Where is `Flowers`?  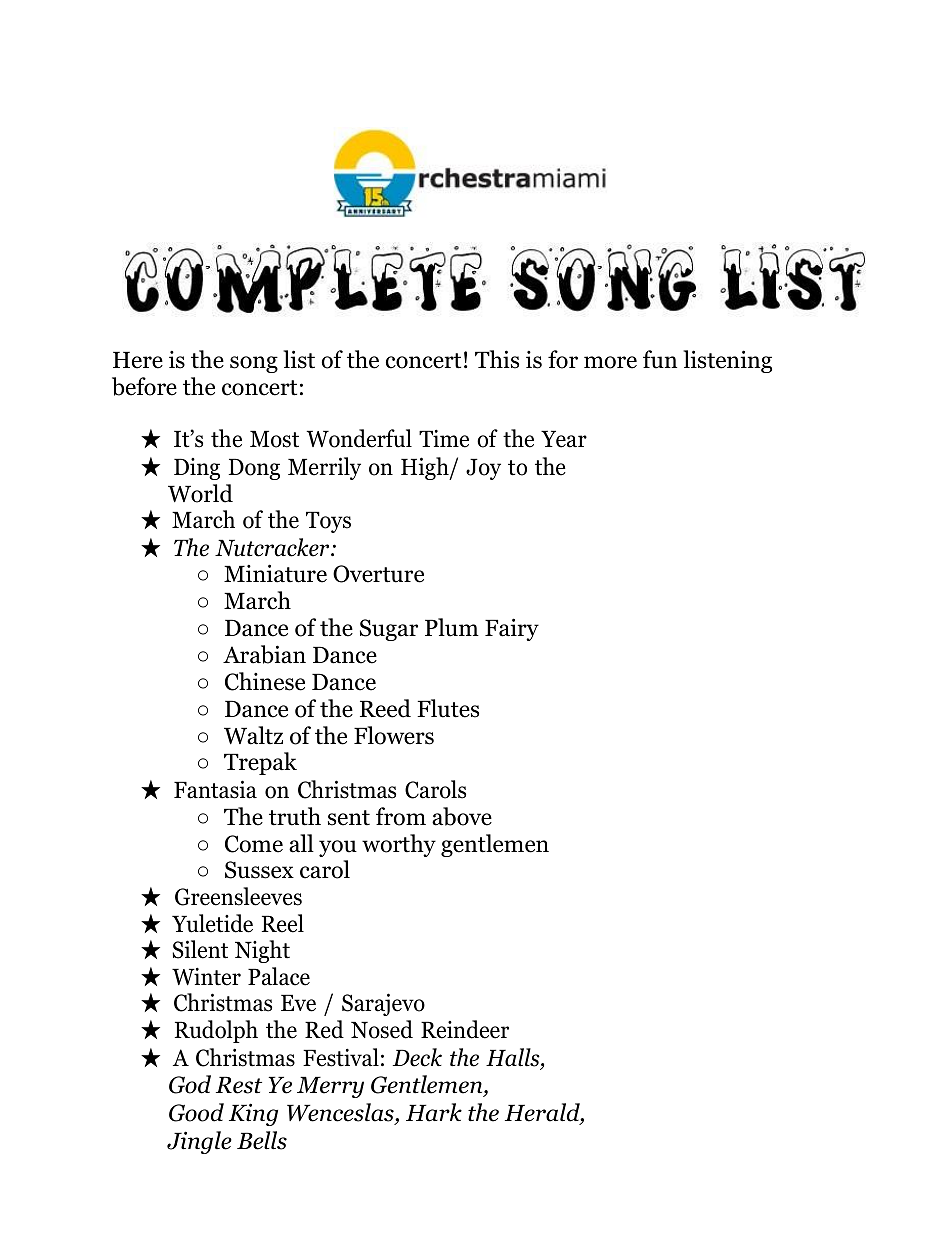 Flowers is located at coordinates (394, 735).
